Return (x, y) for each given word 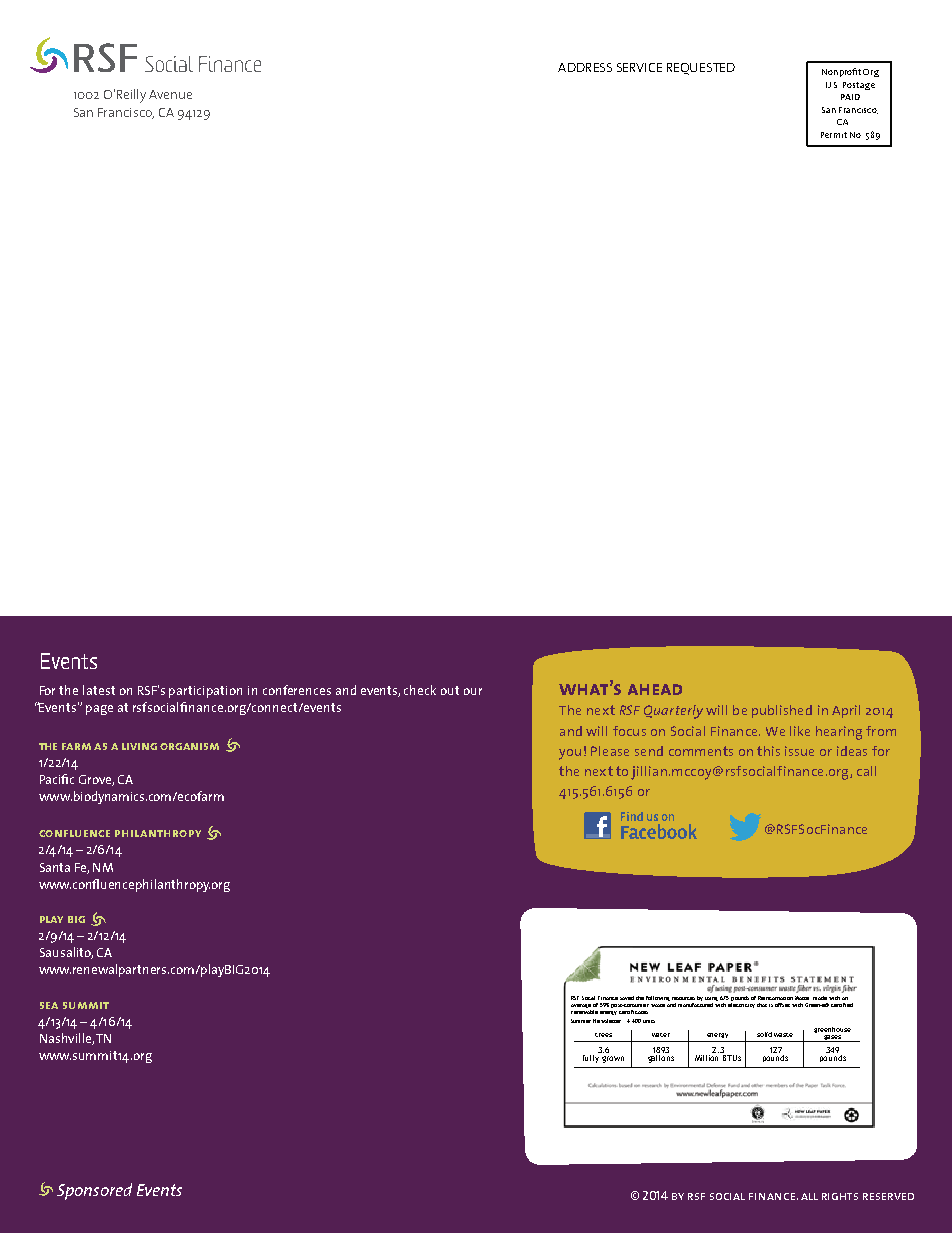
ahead (655, 689)
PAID (850, 97)
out (450, 690)
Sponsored (94, 1191)
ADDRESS (585, 67)
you (570, 754)
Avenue (170, 94)
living (139, 746)
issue (799, 751)
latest (99, 690)
